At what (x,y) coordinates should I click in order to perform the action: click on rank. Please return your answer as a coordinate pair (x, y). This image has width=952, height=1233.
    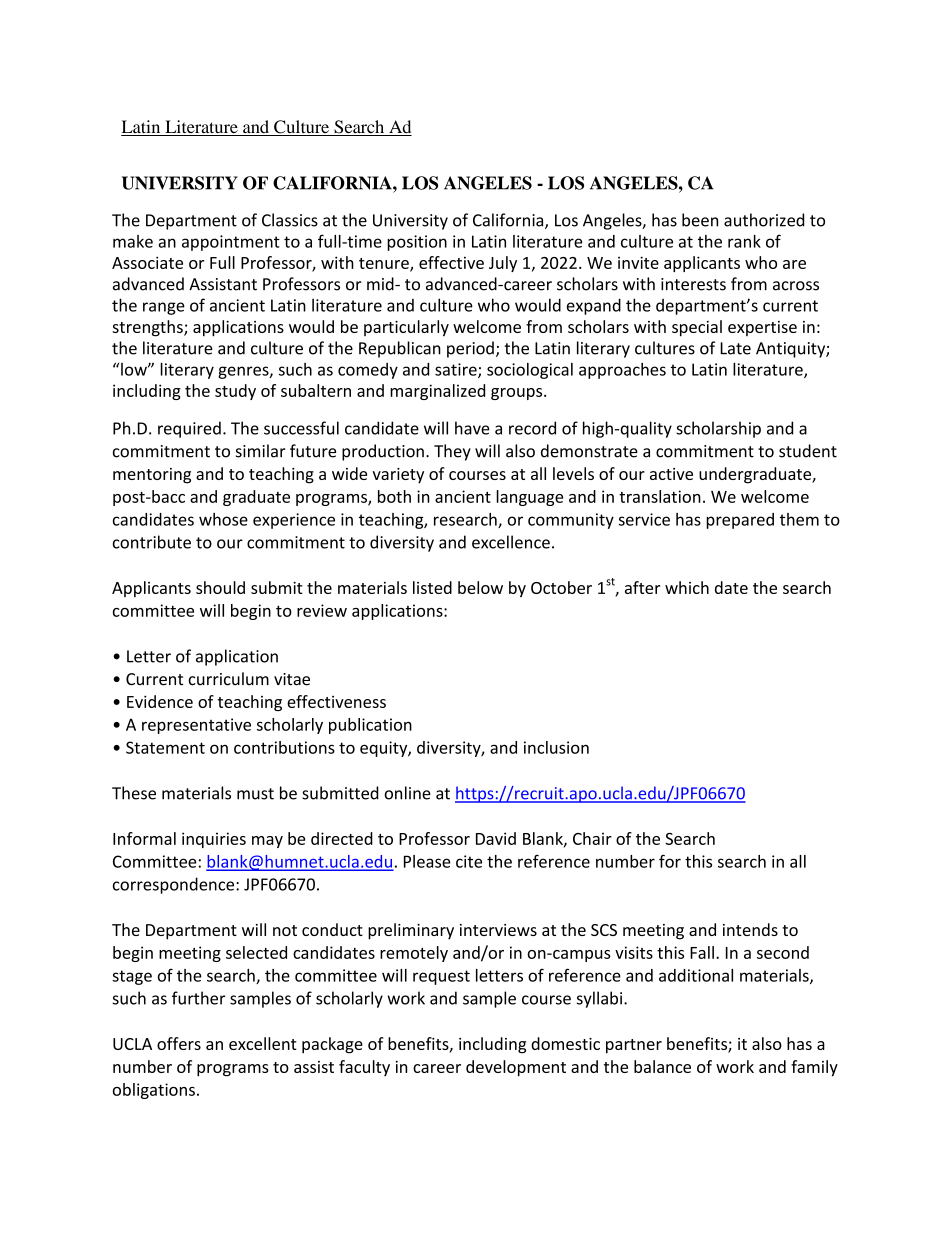
    Looking at the image, I should click on (744, 241).
